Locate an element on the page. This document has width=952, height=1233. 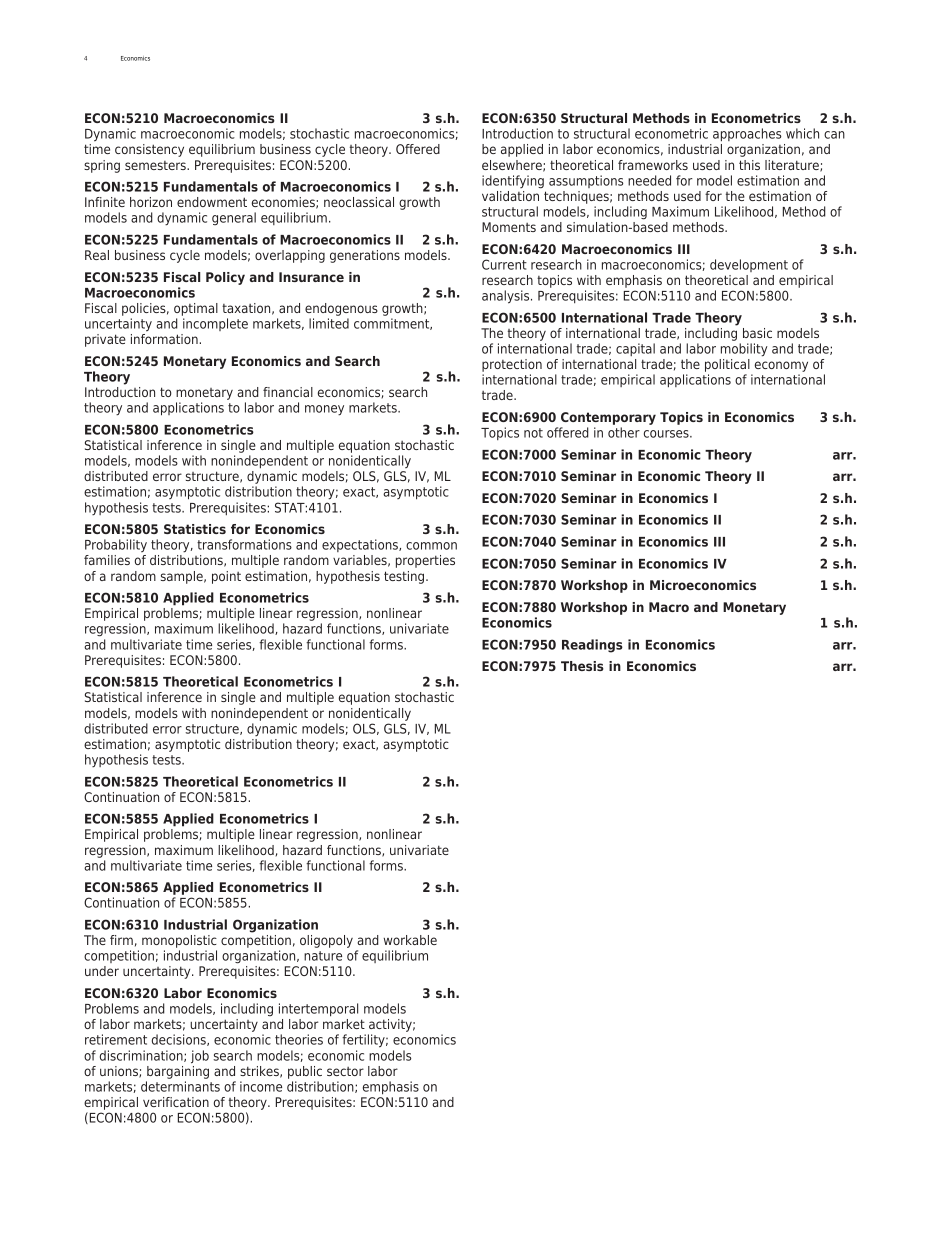
workable is located at coordinates (410, 940).
